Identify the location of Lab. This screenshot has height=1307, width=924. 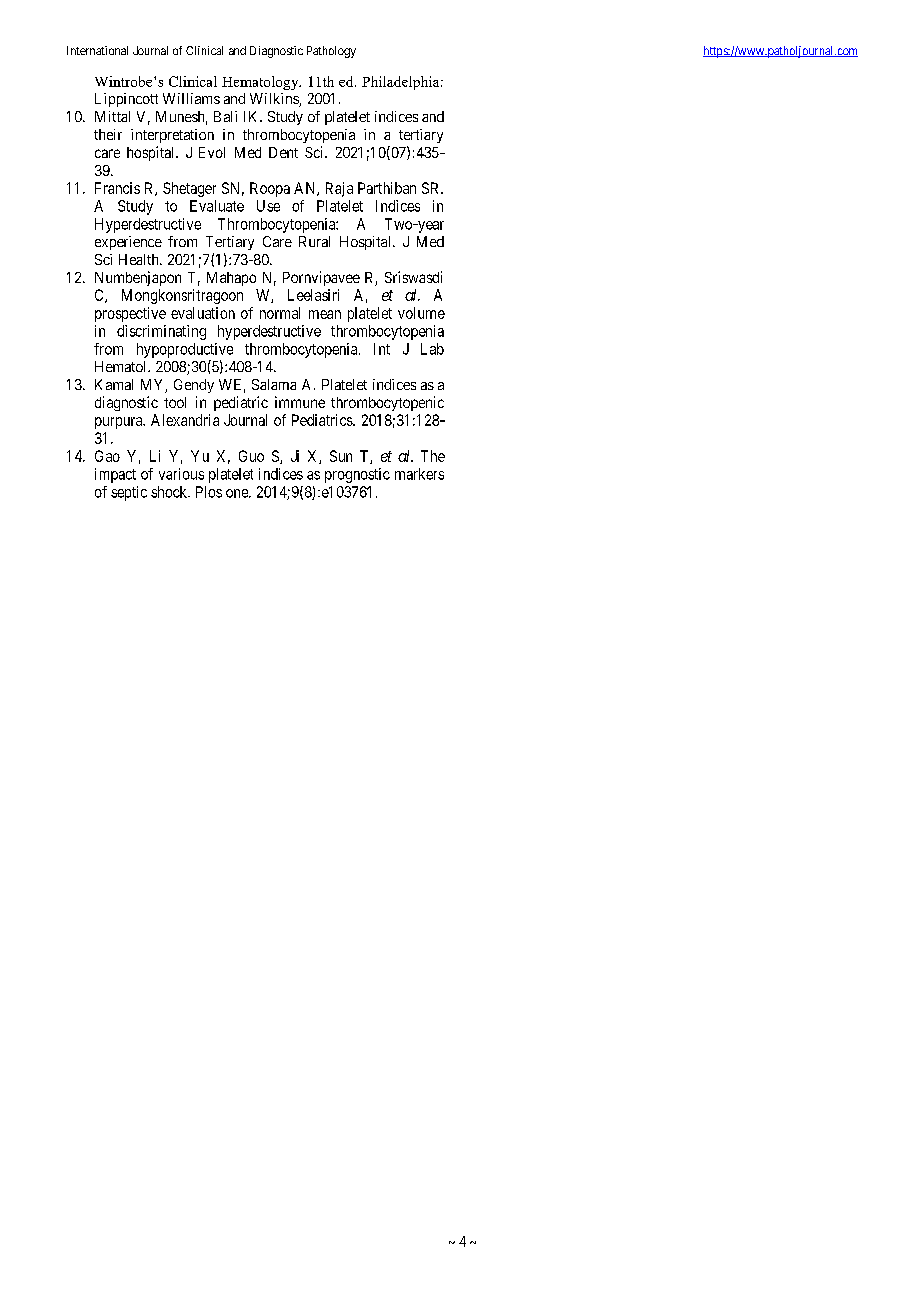
(432, 349).
